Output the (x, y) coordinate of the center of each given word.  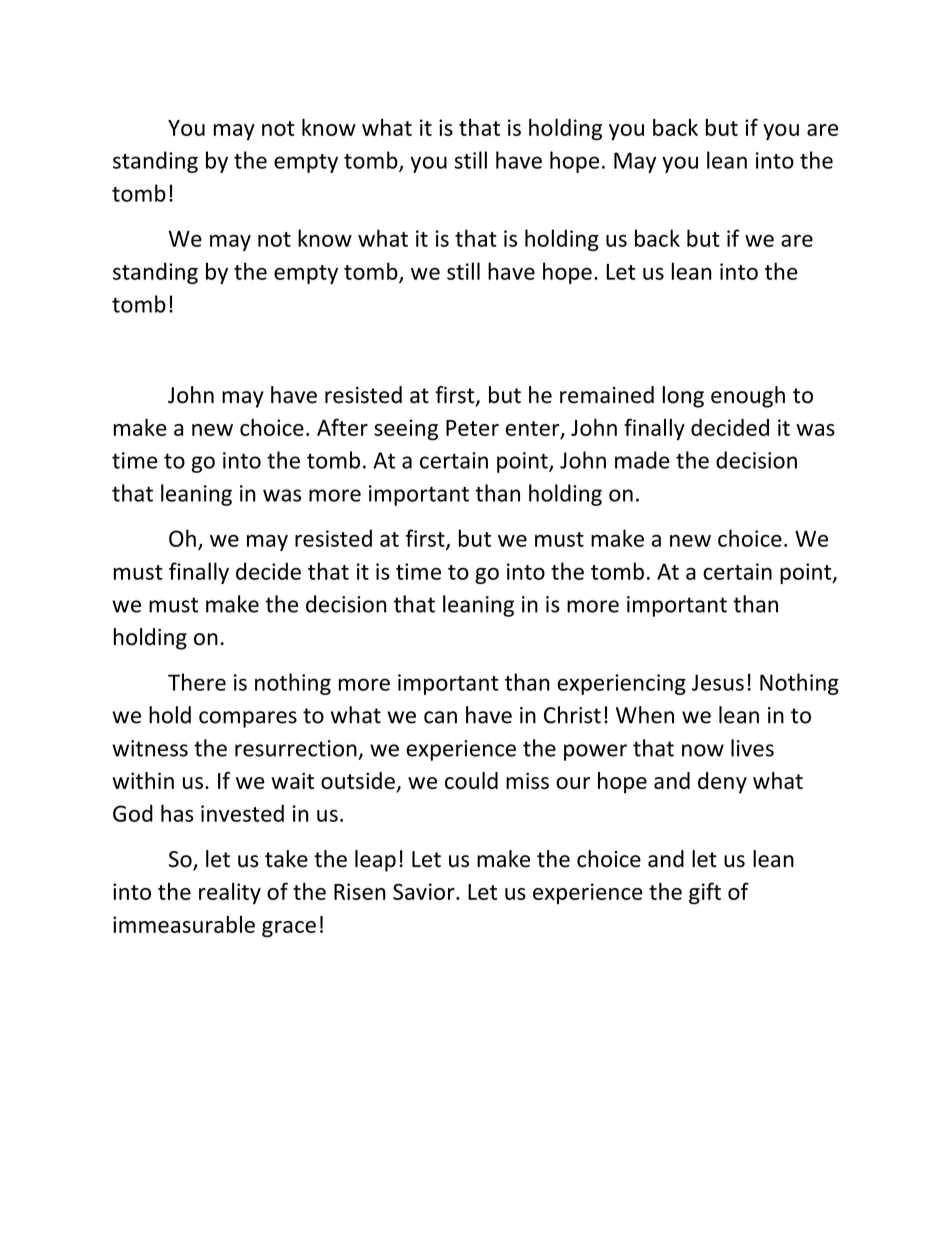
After (342, 427)
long (683, 397)
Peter (472, 428)
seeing (406, 430)
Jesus (718, 682)
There (197, 682)
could (471, 780)
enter (534, 429)
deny (722, 783)
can (440, 717)
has (177, 813)
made (642, 460)
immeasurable (184, 924)
